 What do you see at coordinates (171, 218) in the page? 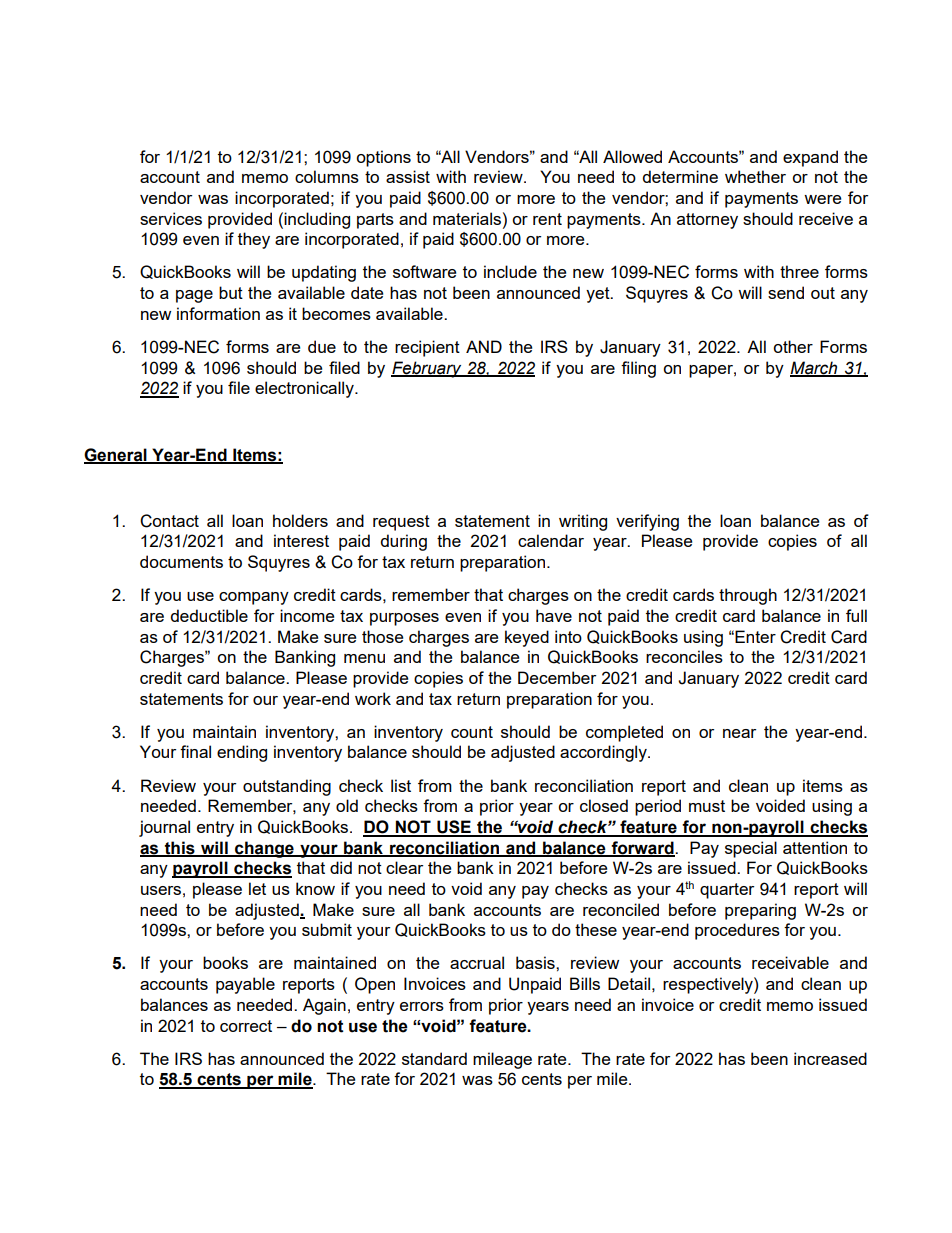
I see `services` at bounding box center [171, 218].
